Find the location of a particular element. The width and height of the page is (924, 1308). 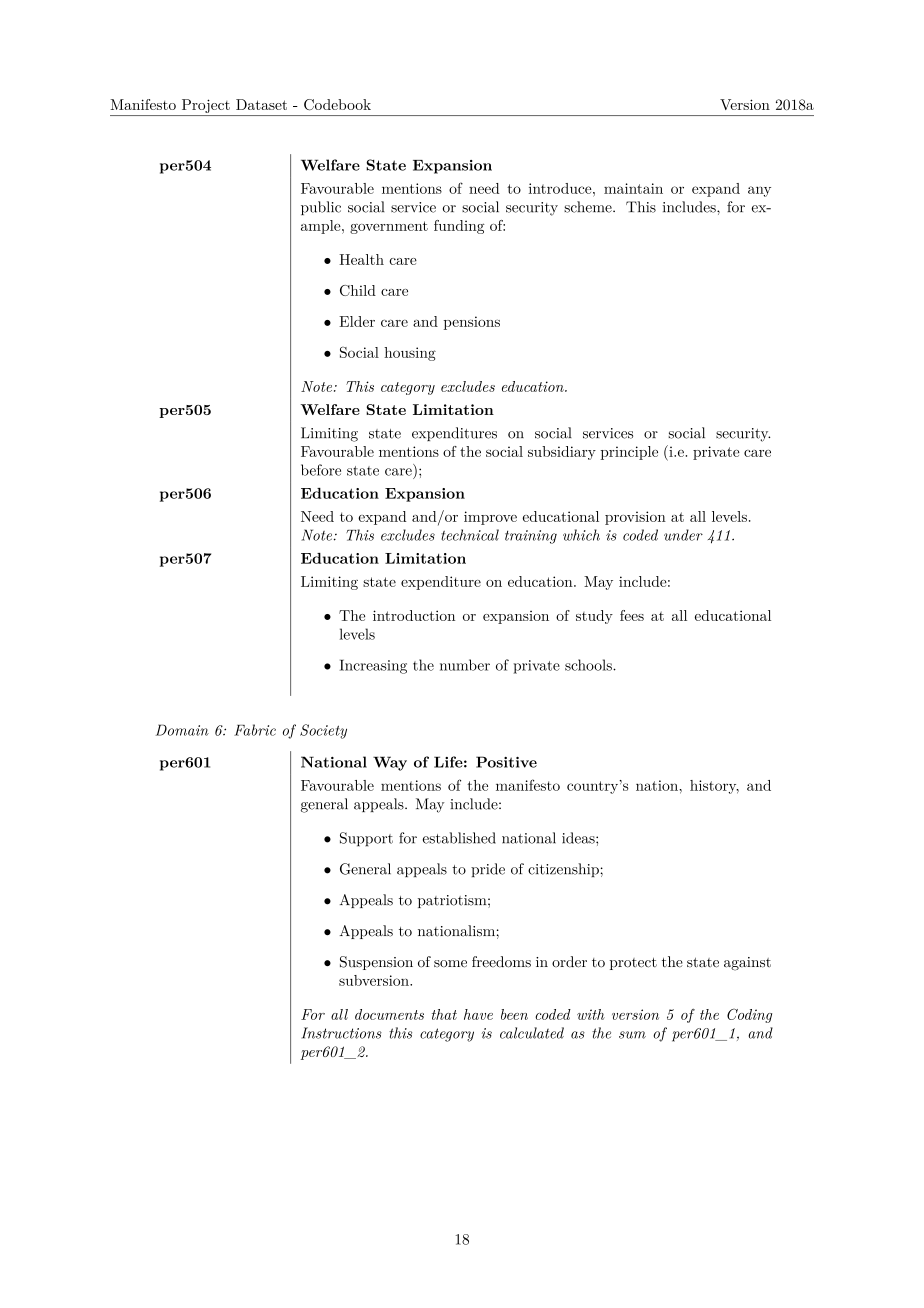

before is located at coordinates (321, 470).
